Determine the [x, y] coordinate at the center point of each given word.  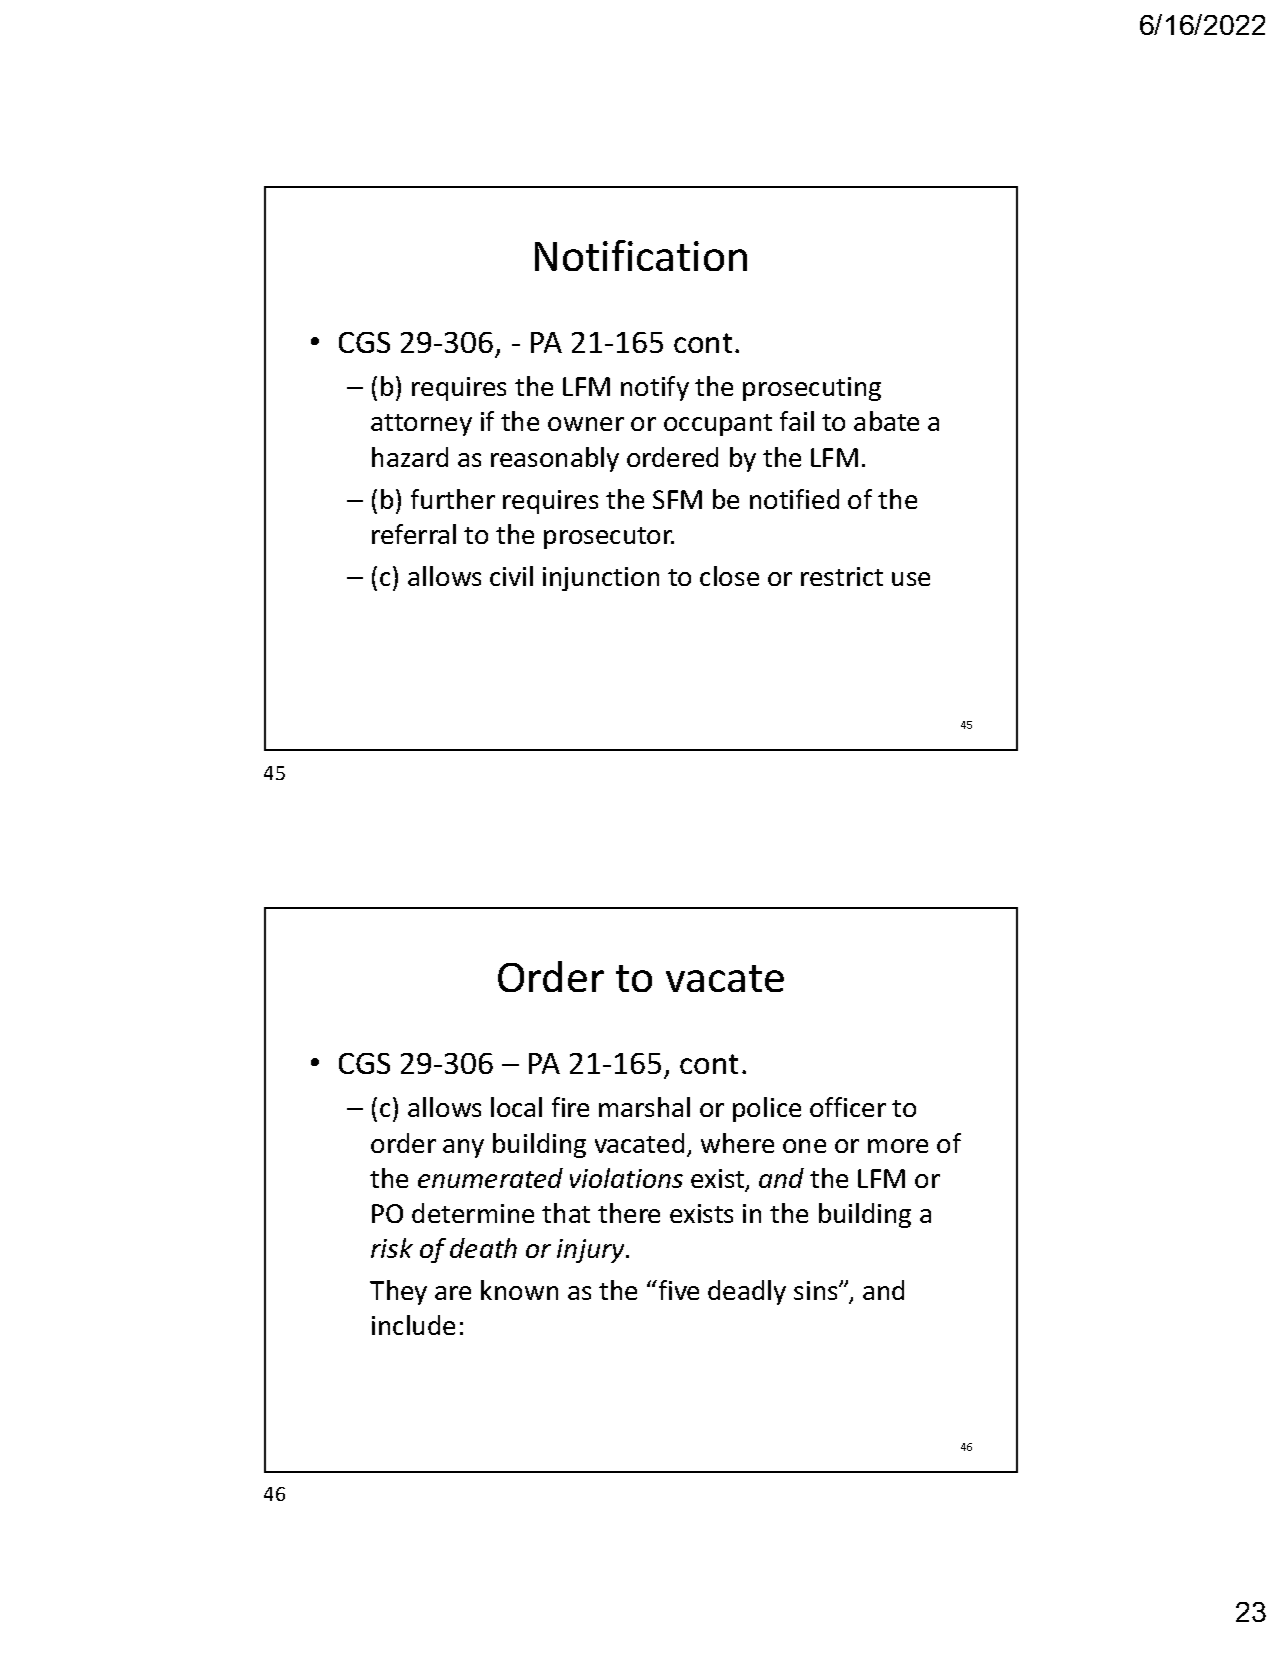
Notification [641, 255]
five [677, 1290]
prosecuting [812, 389]
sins [817, 1290]
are [453, 1293]
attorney [421, 425]
